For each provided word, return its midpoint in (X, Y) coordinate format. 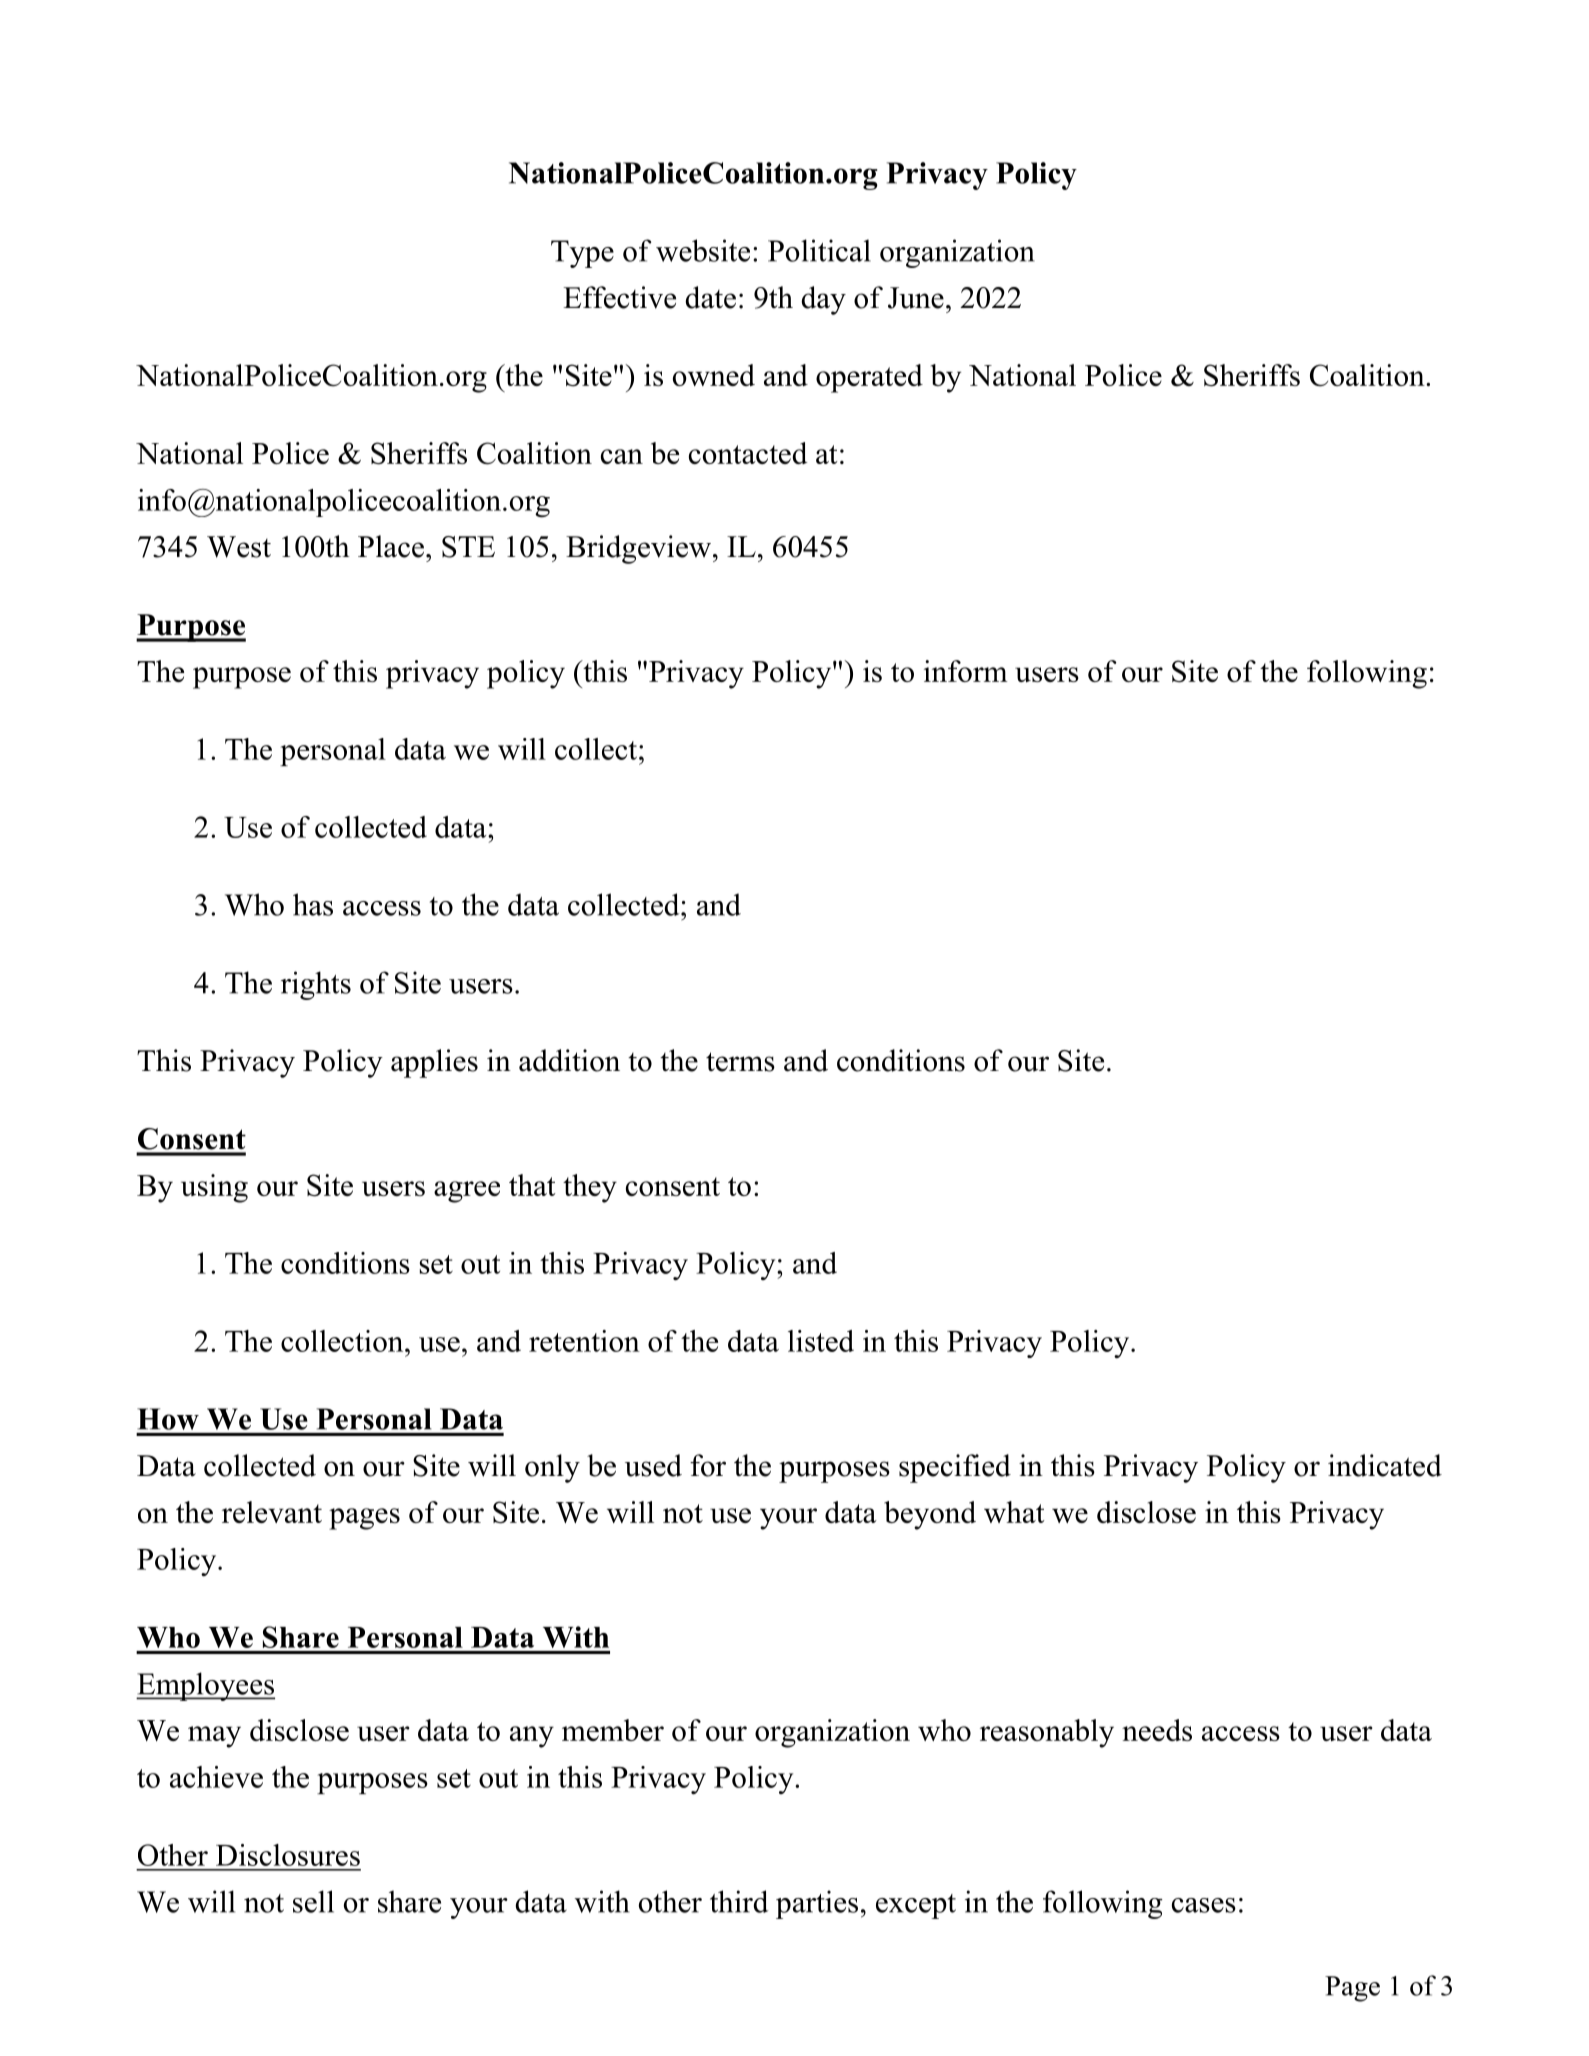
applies (434, 1063)
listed (821, 1341)
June (916, 298)
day (823, 300)
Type (582, 254)
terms (740, 1062)
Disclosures (288, 1855)
